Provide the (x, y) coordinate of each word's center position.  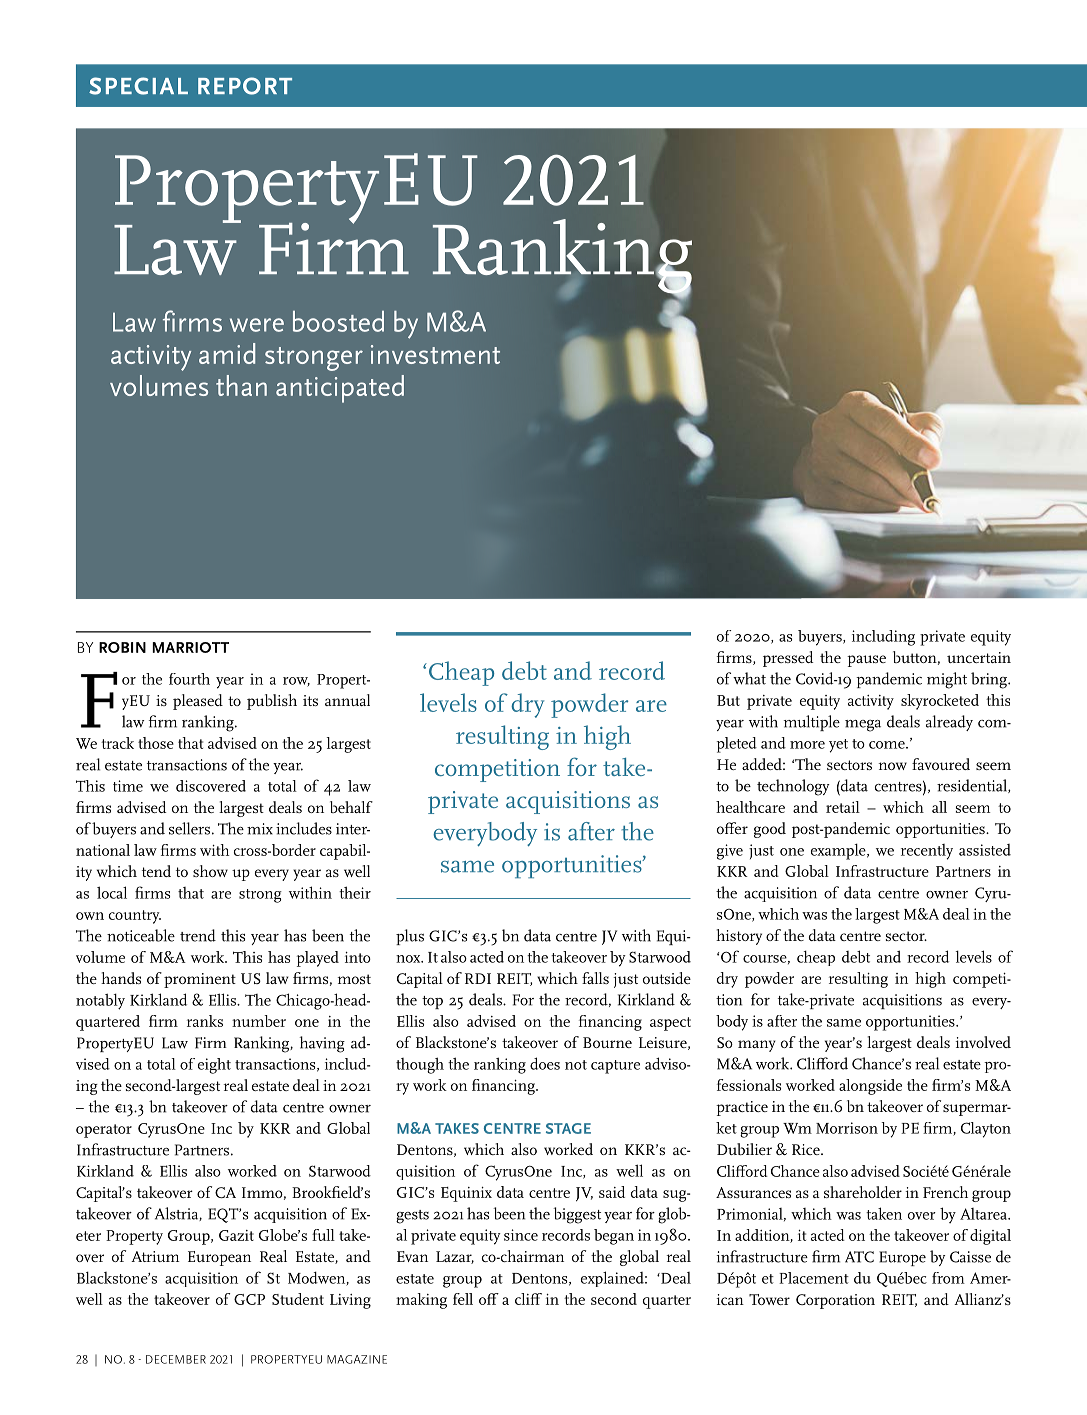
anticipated (340, 389)
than (241, 385)
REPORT (245, 86)
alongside (870, 1087)
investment (435, 354)
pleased (198, 702)
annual (347, 700)
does (545, 1063)
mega (863, 726)
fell (463, 1299)
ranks (205, 1021)
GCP (249, 1299)
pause (866, 661)
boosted (338, 321)
